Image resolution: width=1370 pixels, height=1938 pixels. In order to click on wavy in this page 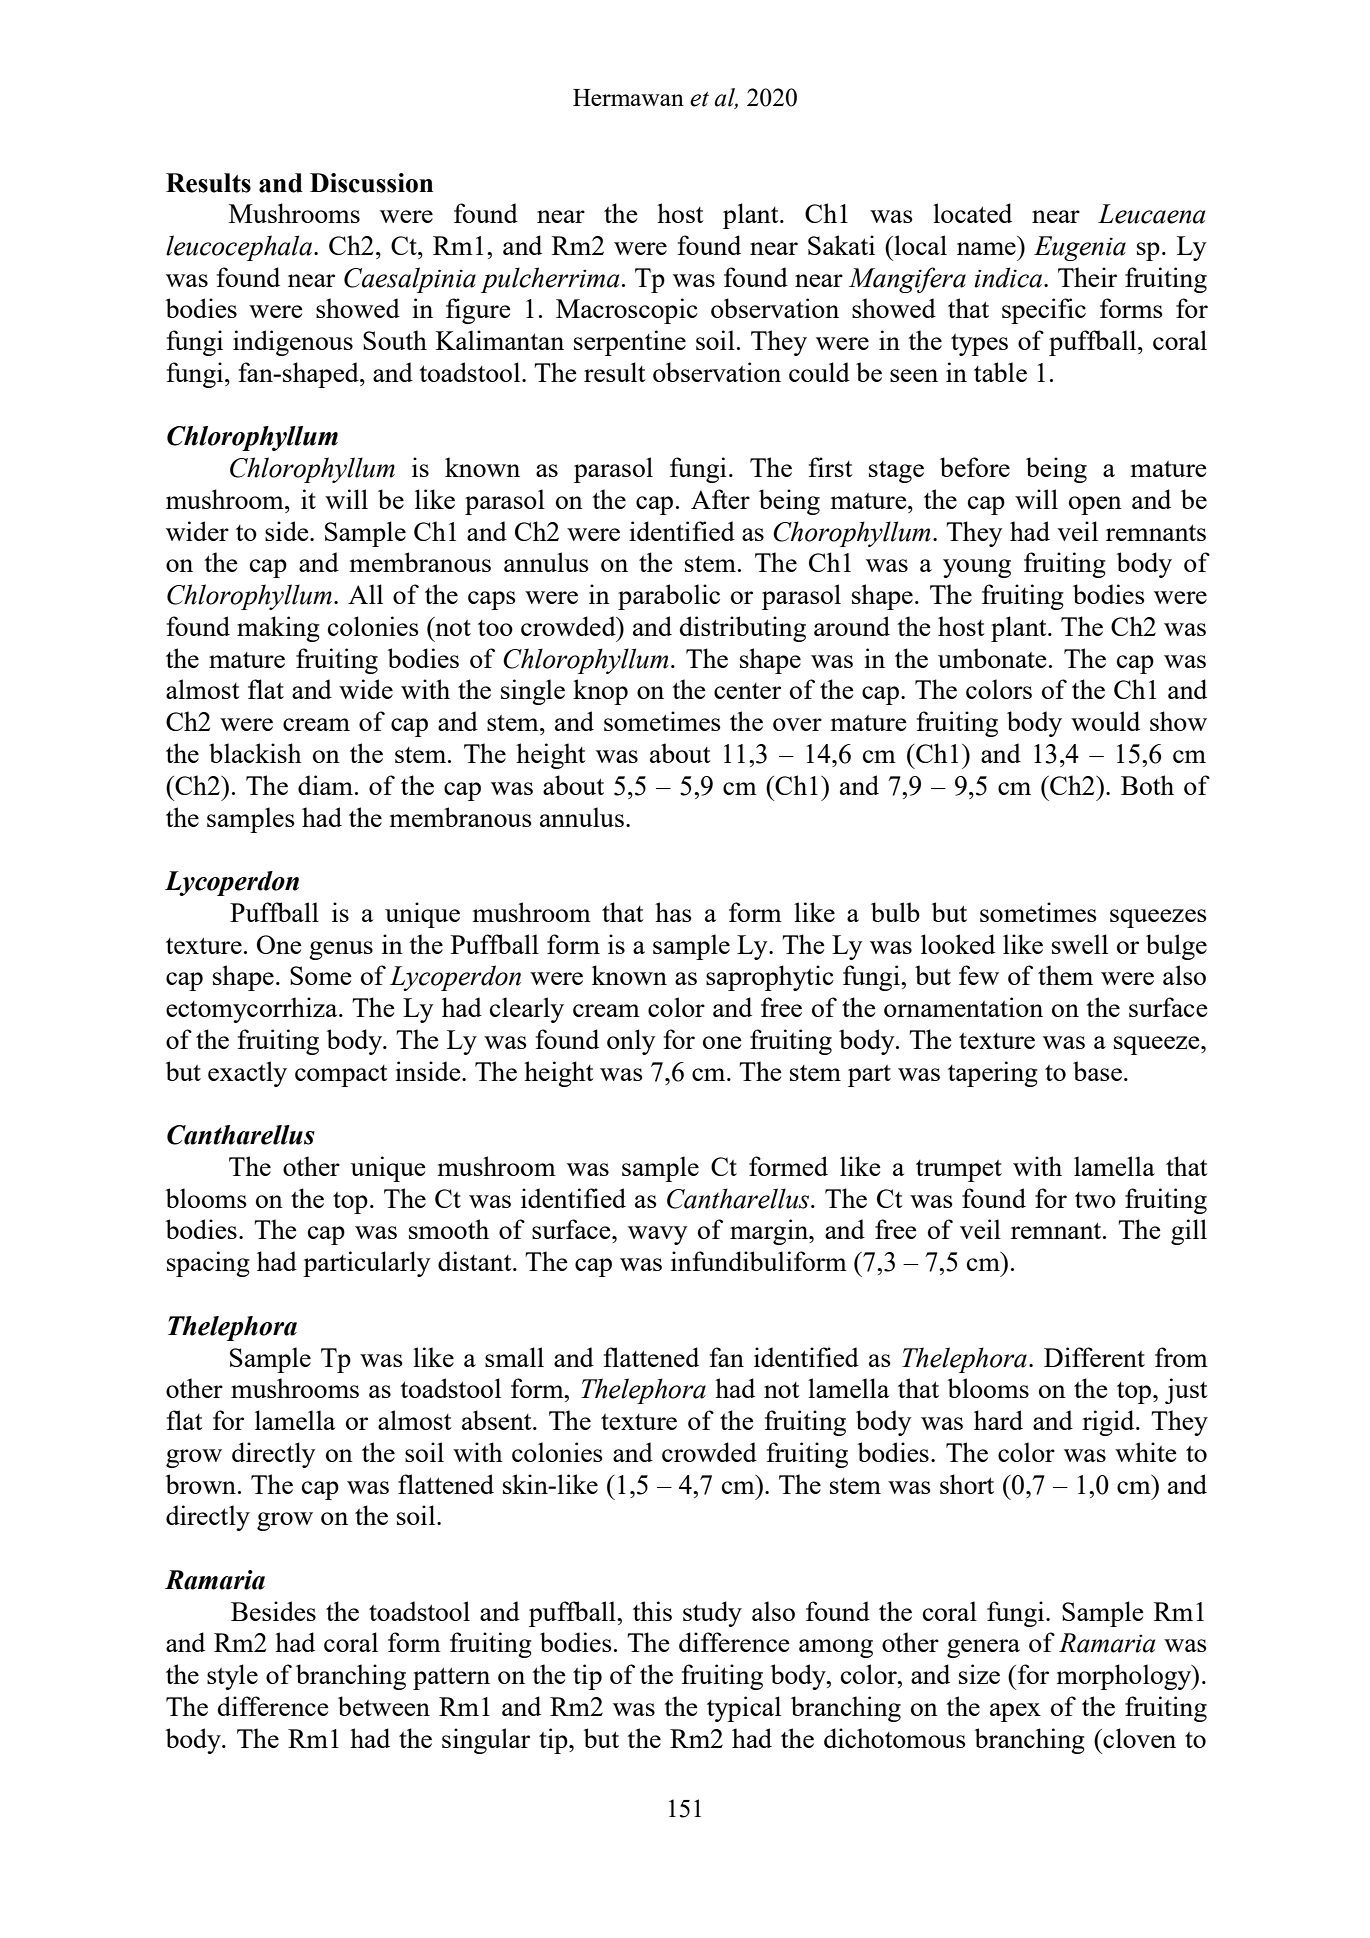, I will do `click(658, 1235)`.
